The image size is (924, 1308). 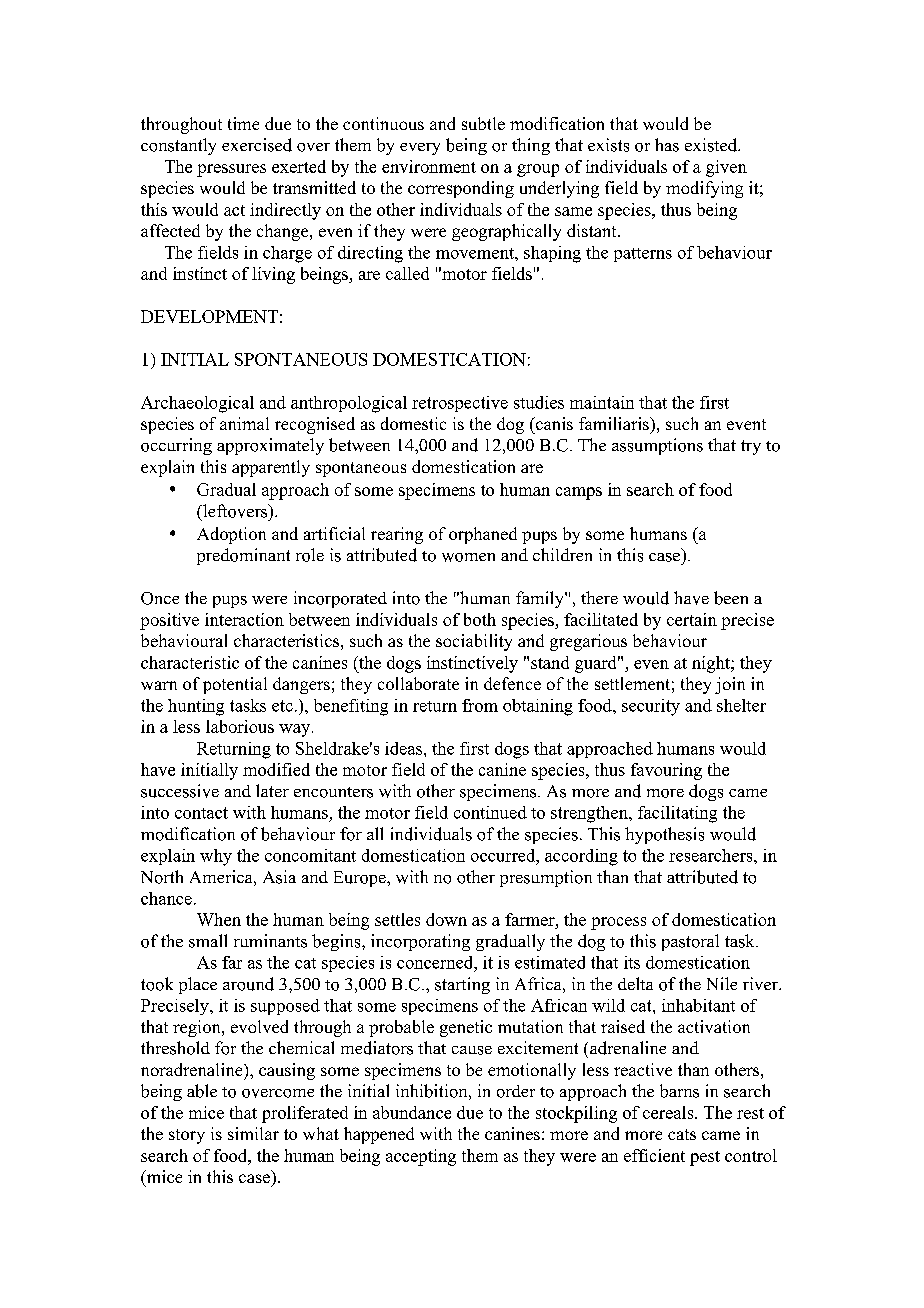 What do you see at coordinates (474, 642) in the screenshot?
I see `sociability` at bounding box center [474, 642].
